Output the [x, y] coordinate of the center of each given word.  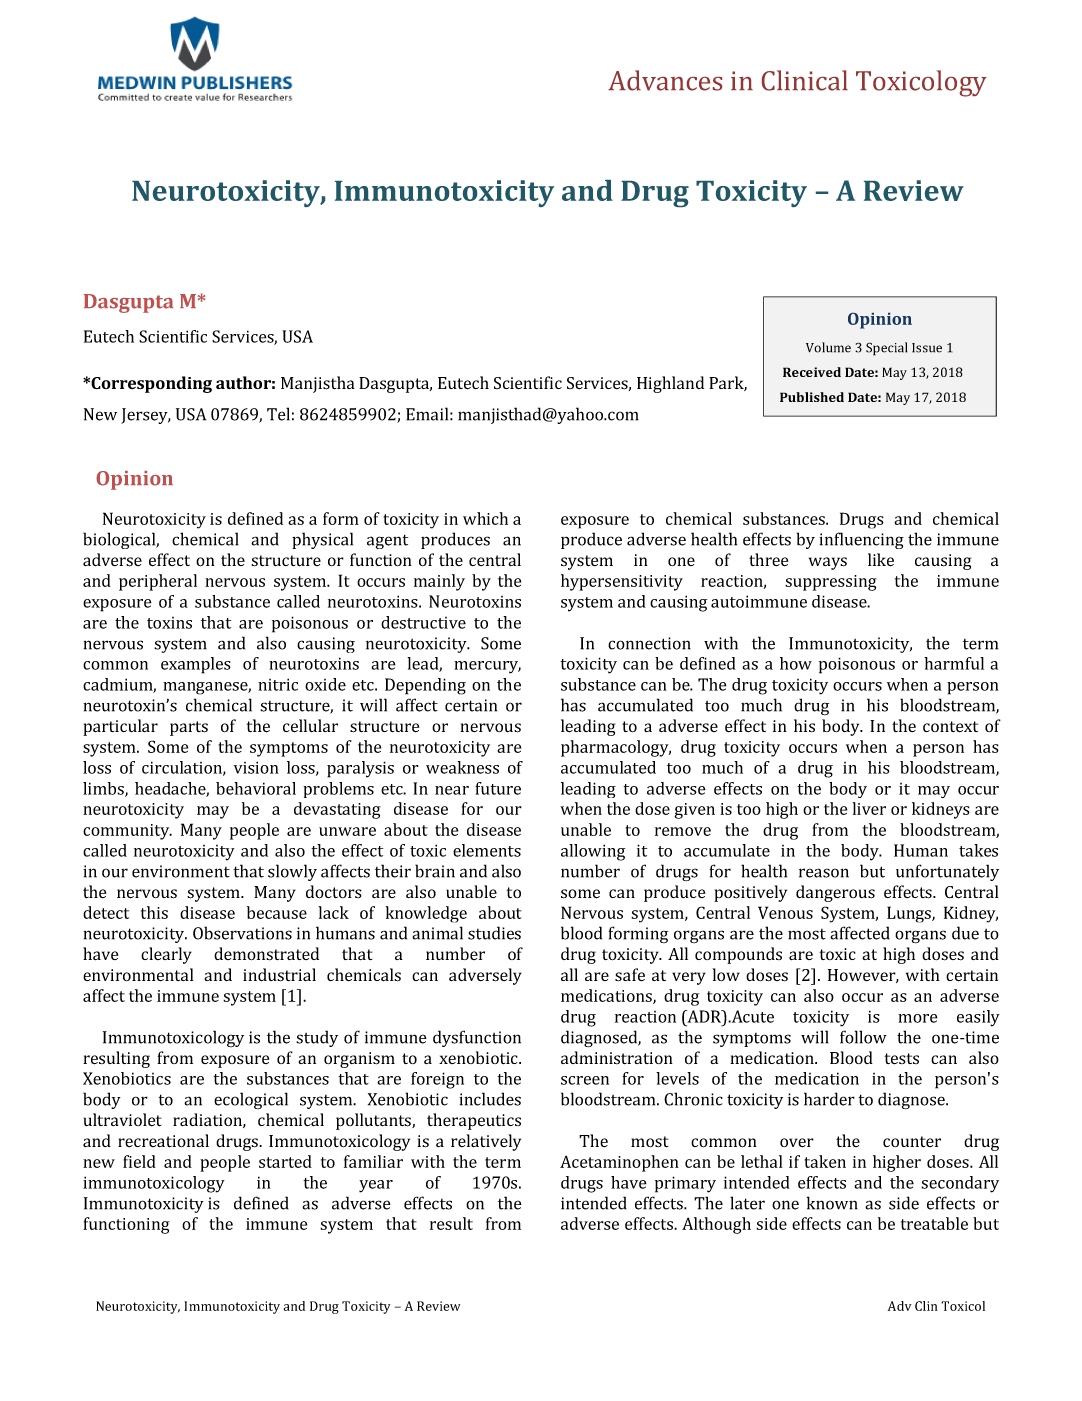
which [485, 518]
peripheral [158, 582]
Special [887, 349]
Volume [828, 347]
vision [256, 767]
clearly [166, 955]
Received [812, 372]
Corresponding [150, 384]
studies [494, 933]
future [498, 788]
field [139, 1161]
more [918, 1018]
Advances [665, 80]
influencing [861, 540]
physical [322, 540]
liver [869, 808]
